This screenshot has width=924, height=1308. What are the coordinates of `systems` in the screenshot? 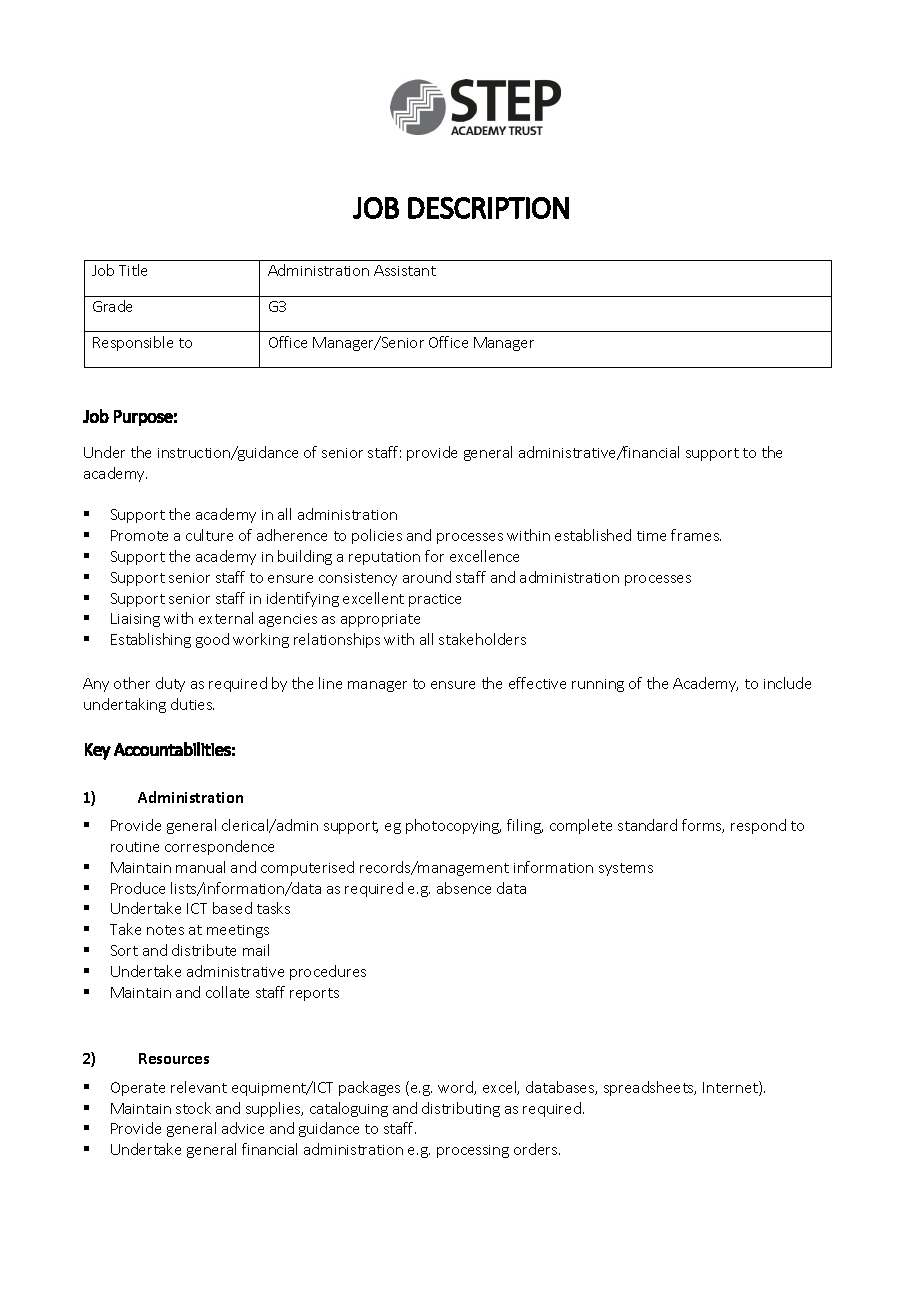 It's located at (626, 869).
